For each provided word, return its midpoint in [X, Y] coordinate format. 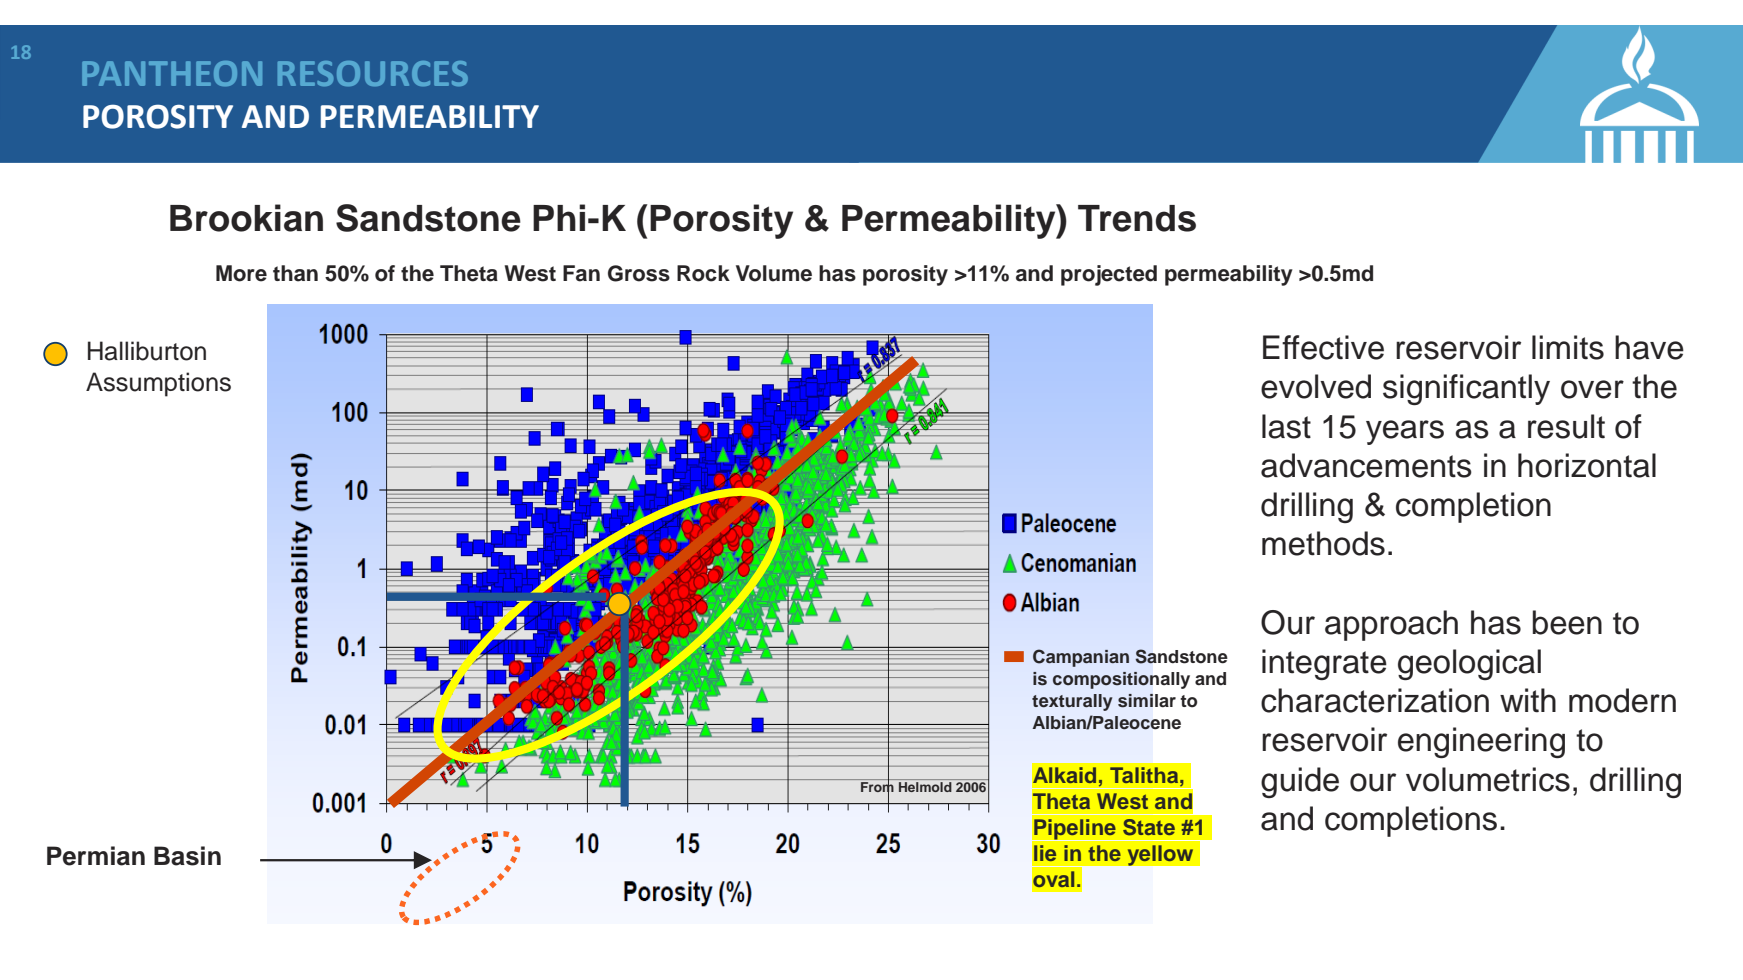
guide [1300, 782]
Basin [187, 856]
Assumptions [158, 384]
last [1286, 426]
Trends [1137, 218]
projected [1109, 275]
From [877, 786]
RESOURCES [373, 73]
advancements [1366, 465]
